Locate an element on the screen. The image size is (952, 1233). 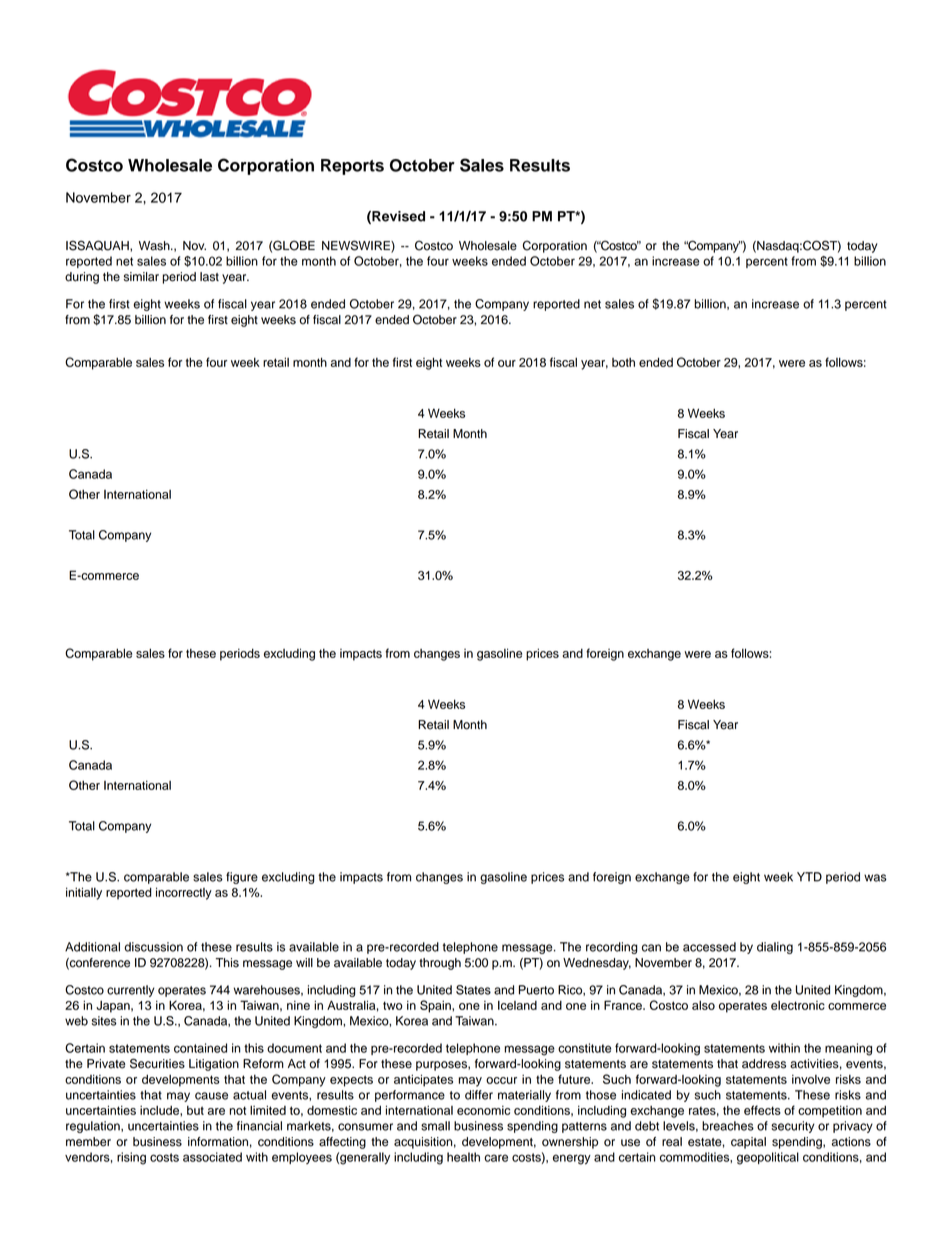
YTD is located at coordinates (809, 877).
